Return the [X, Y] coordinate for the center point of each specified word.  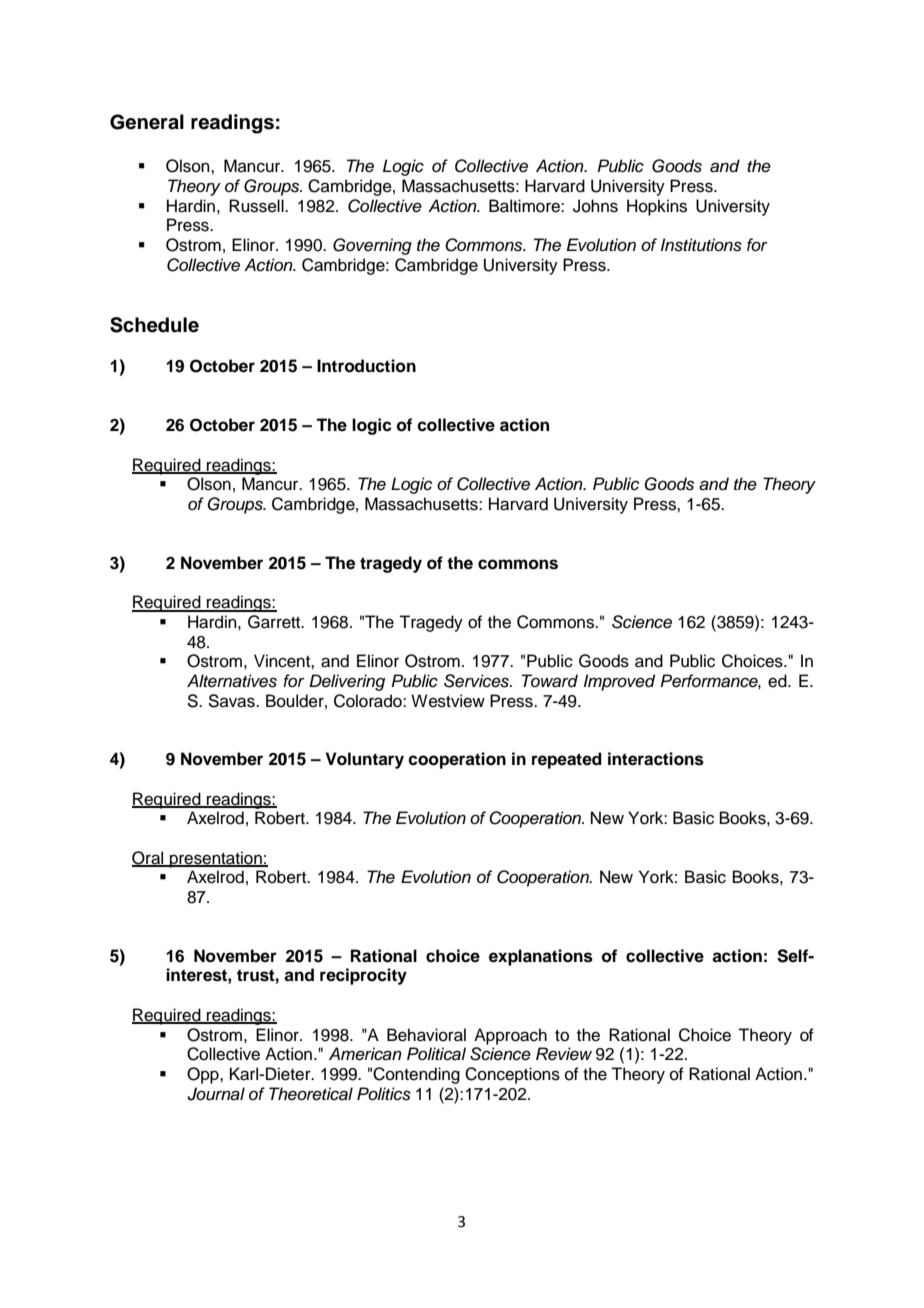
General [147, 122]
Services [477, 681]
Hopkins [657, 207]
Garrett [275, 622]
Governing [372, 246]
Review [564, 1054]
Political [436, 1054]
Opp [204, 1075]
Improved [619, 682]
